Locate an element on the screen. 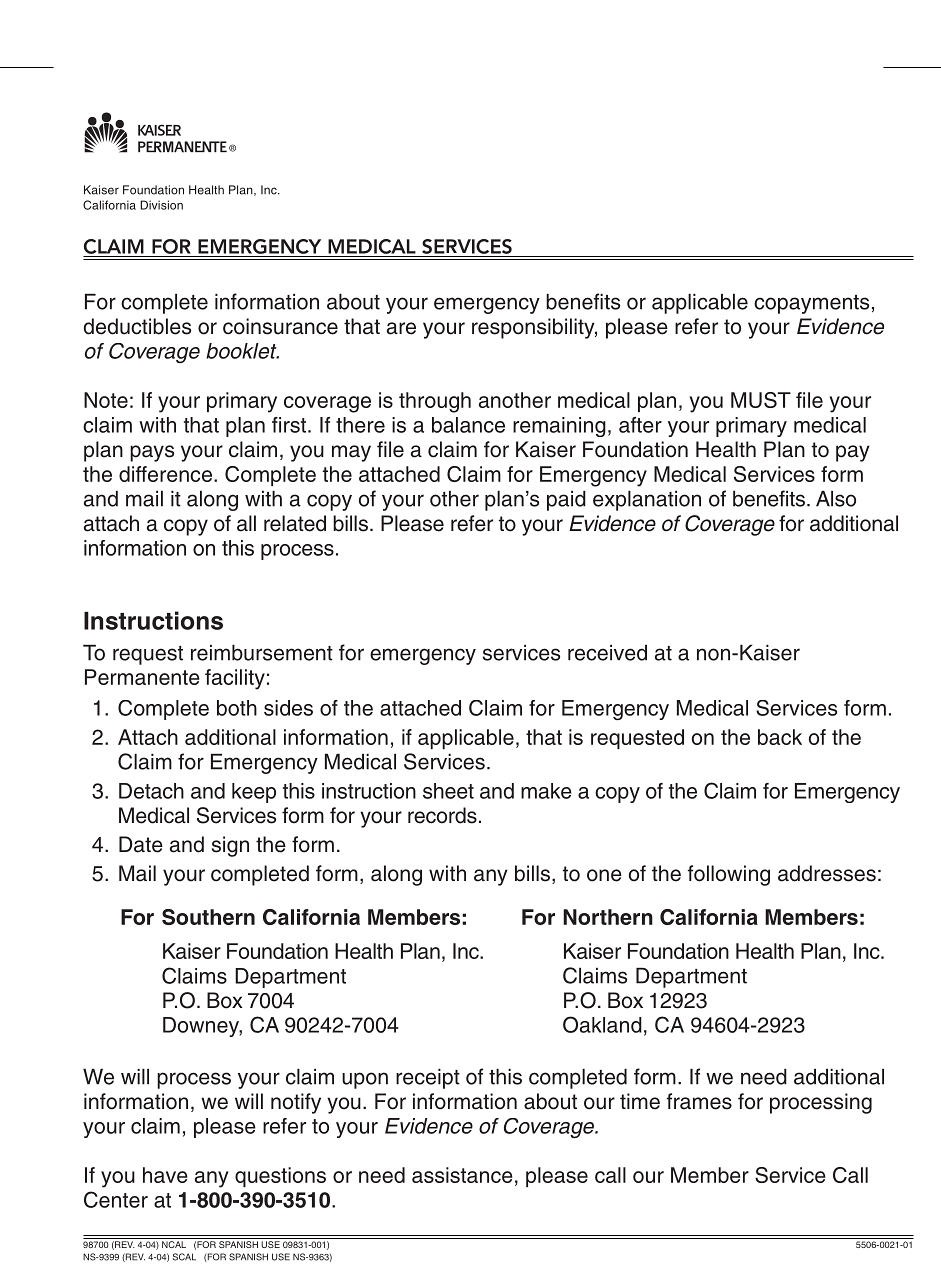  Division is located at coordinates (161, 205).
